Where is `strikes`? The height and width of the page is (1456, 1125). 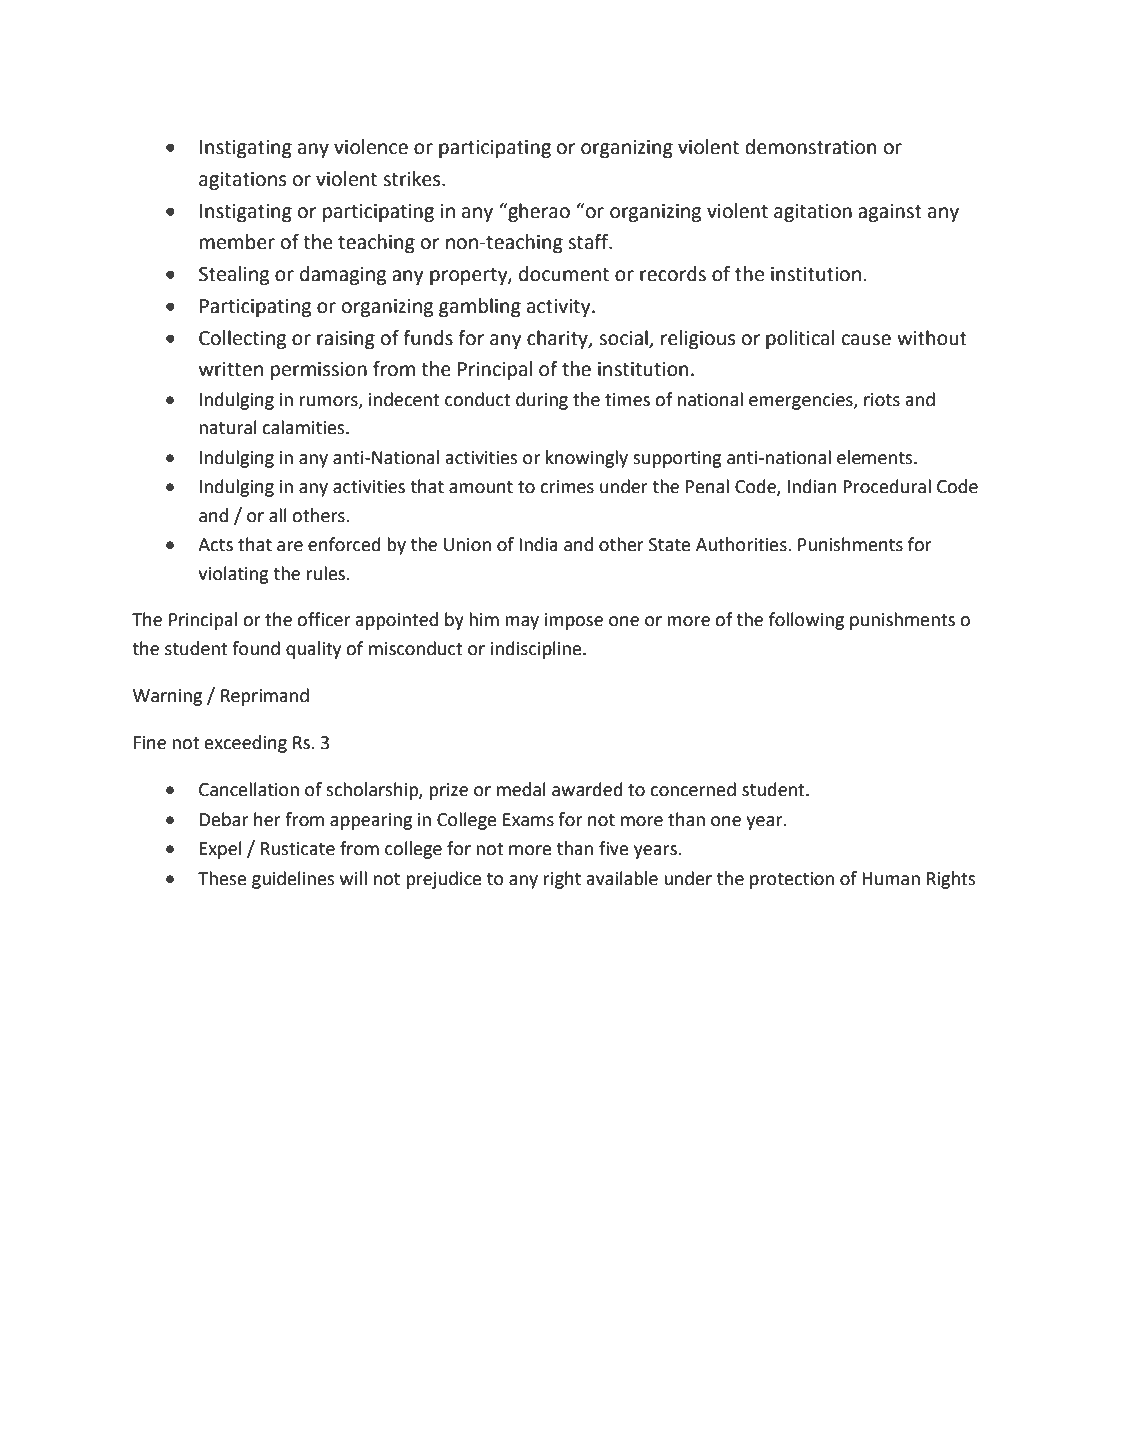 strikes is located at coordinates (413, 179).
